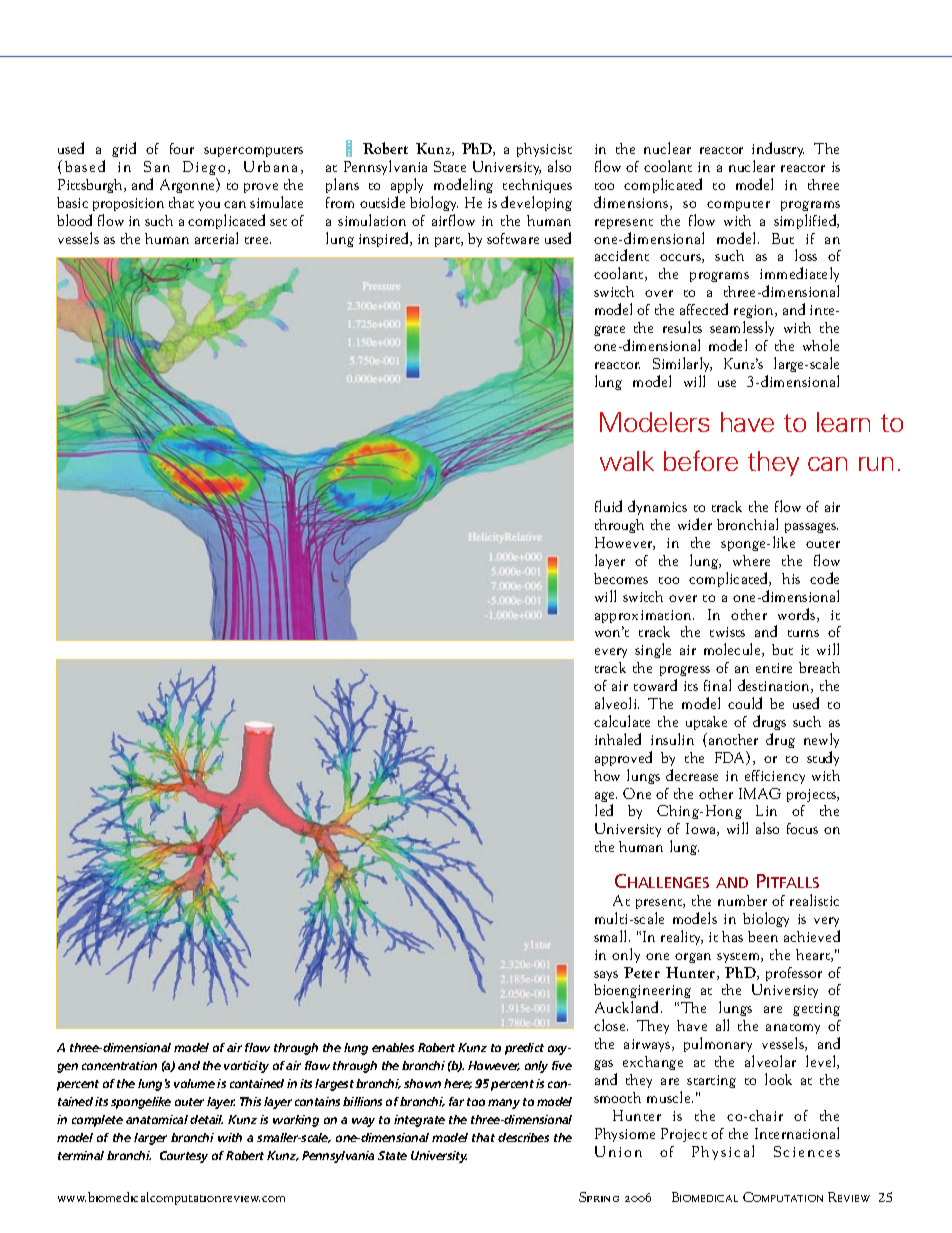 The width and height of the image is (952, 1233). Describe the element at coordinates (774, 668) in the image. I see `entire` at that location.
